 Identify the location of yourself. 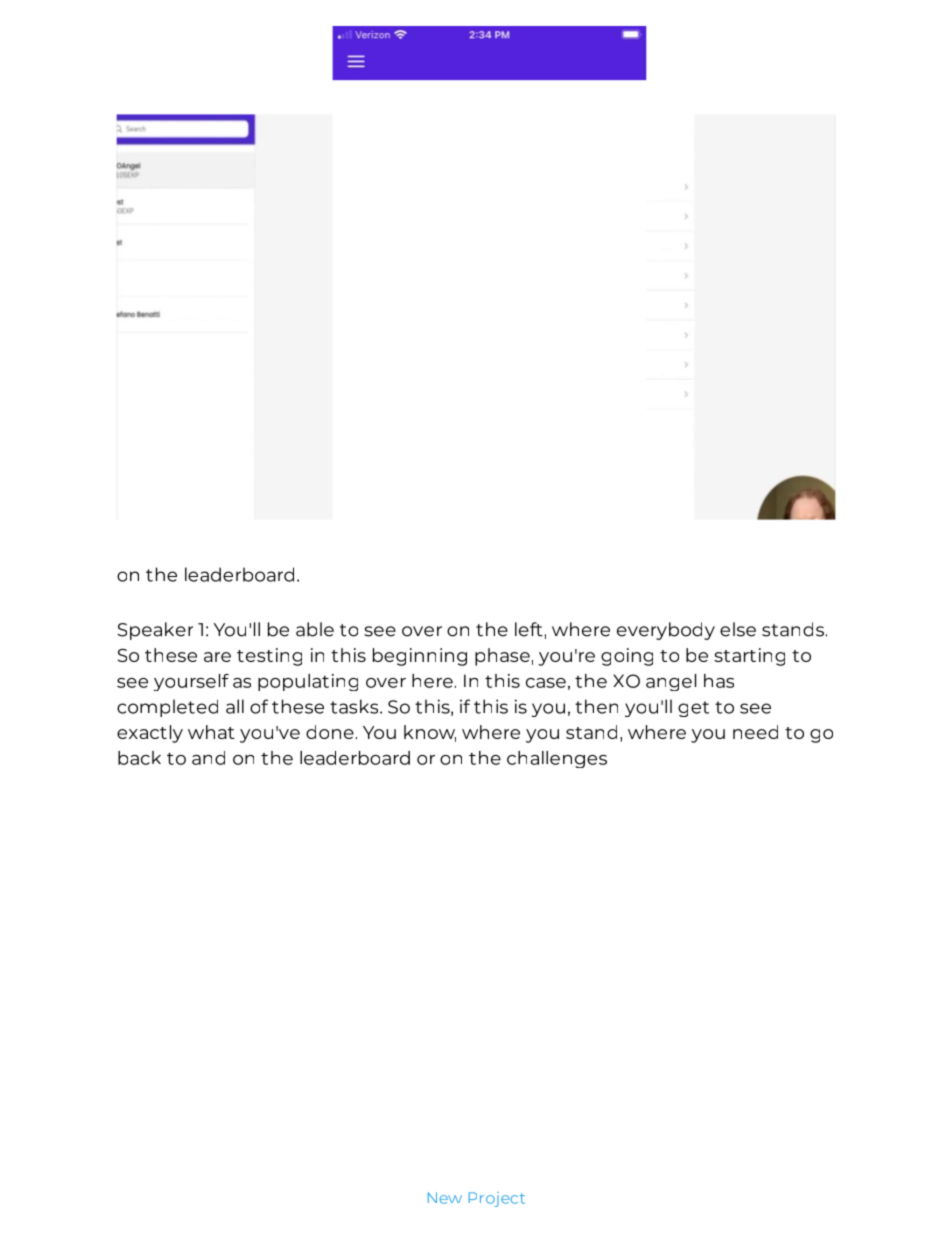
(191, 682).
